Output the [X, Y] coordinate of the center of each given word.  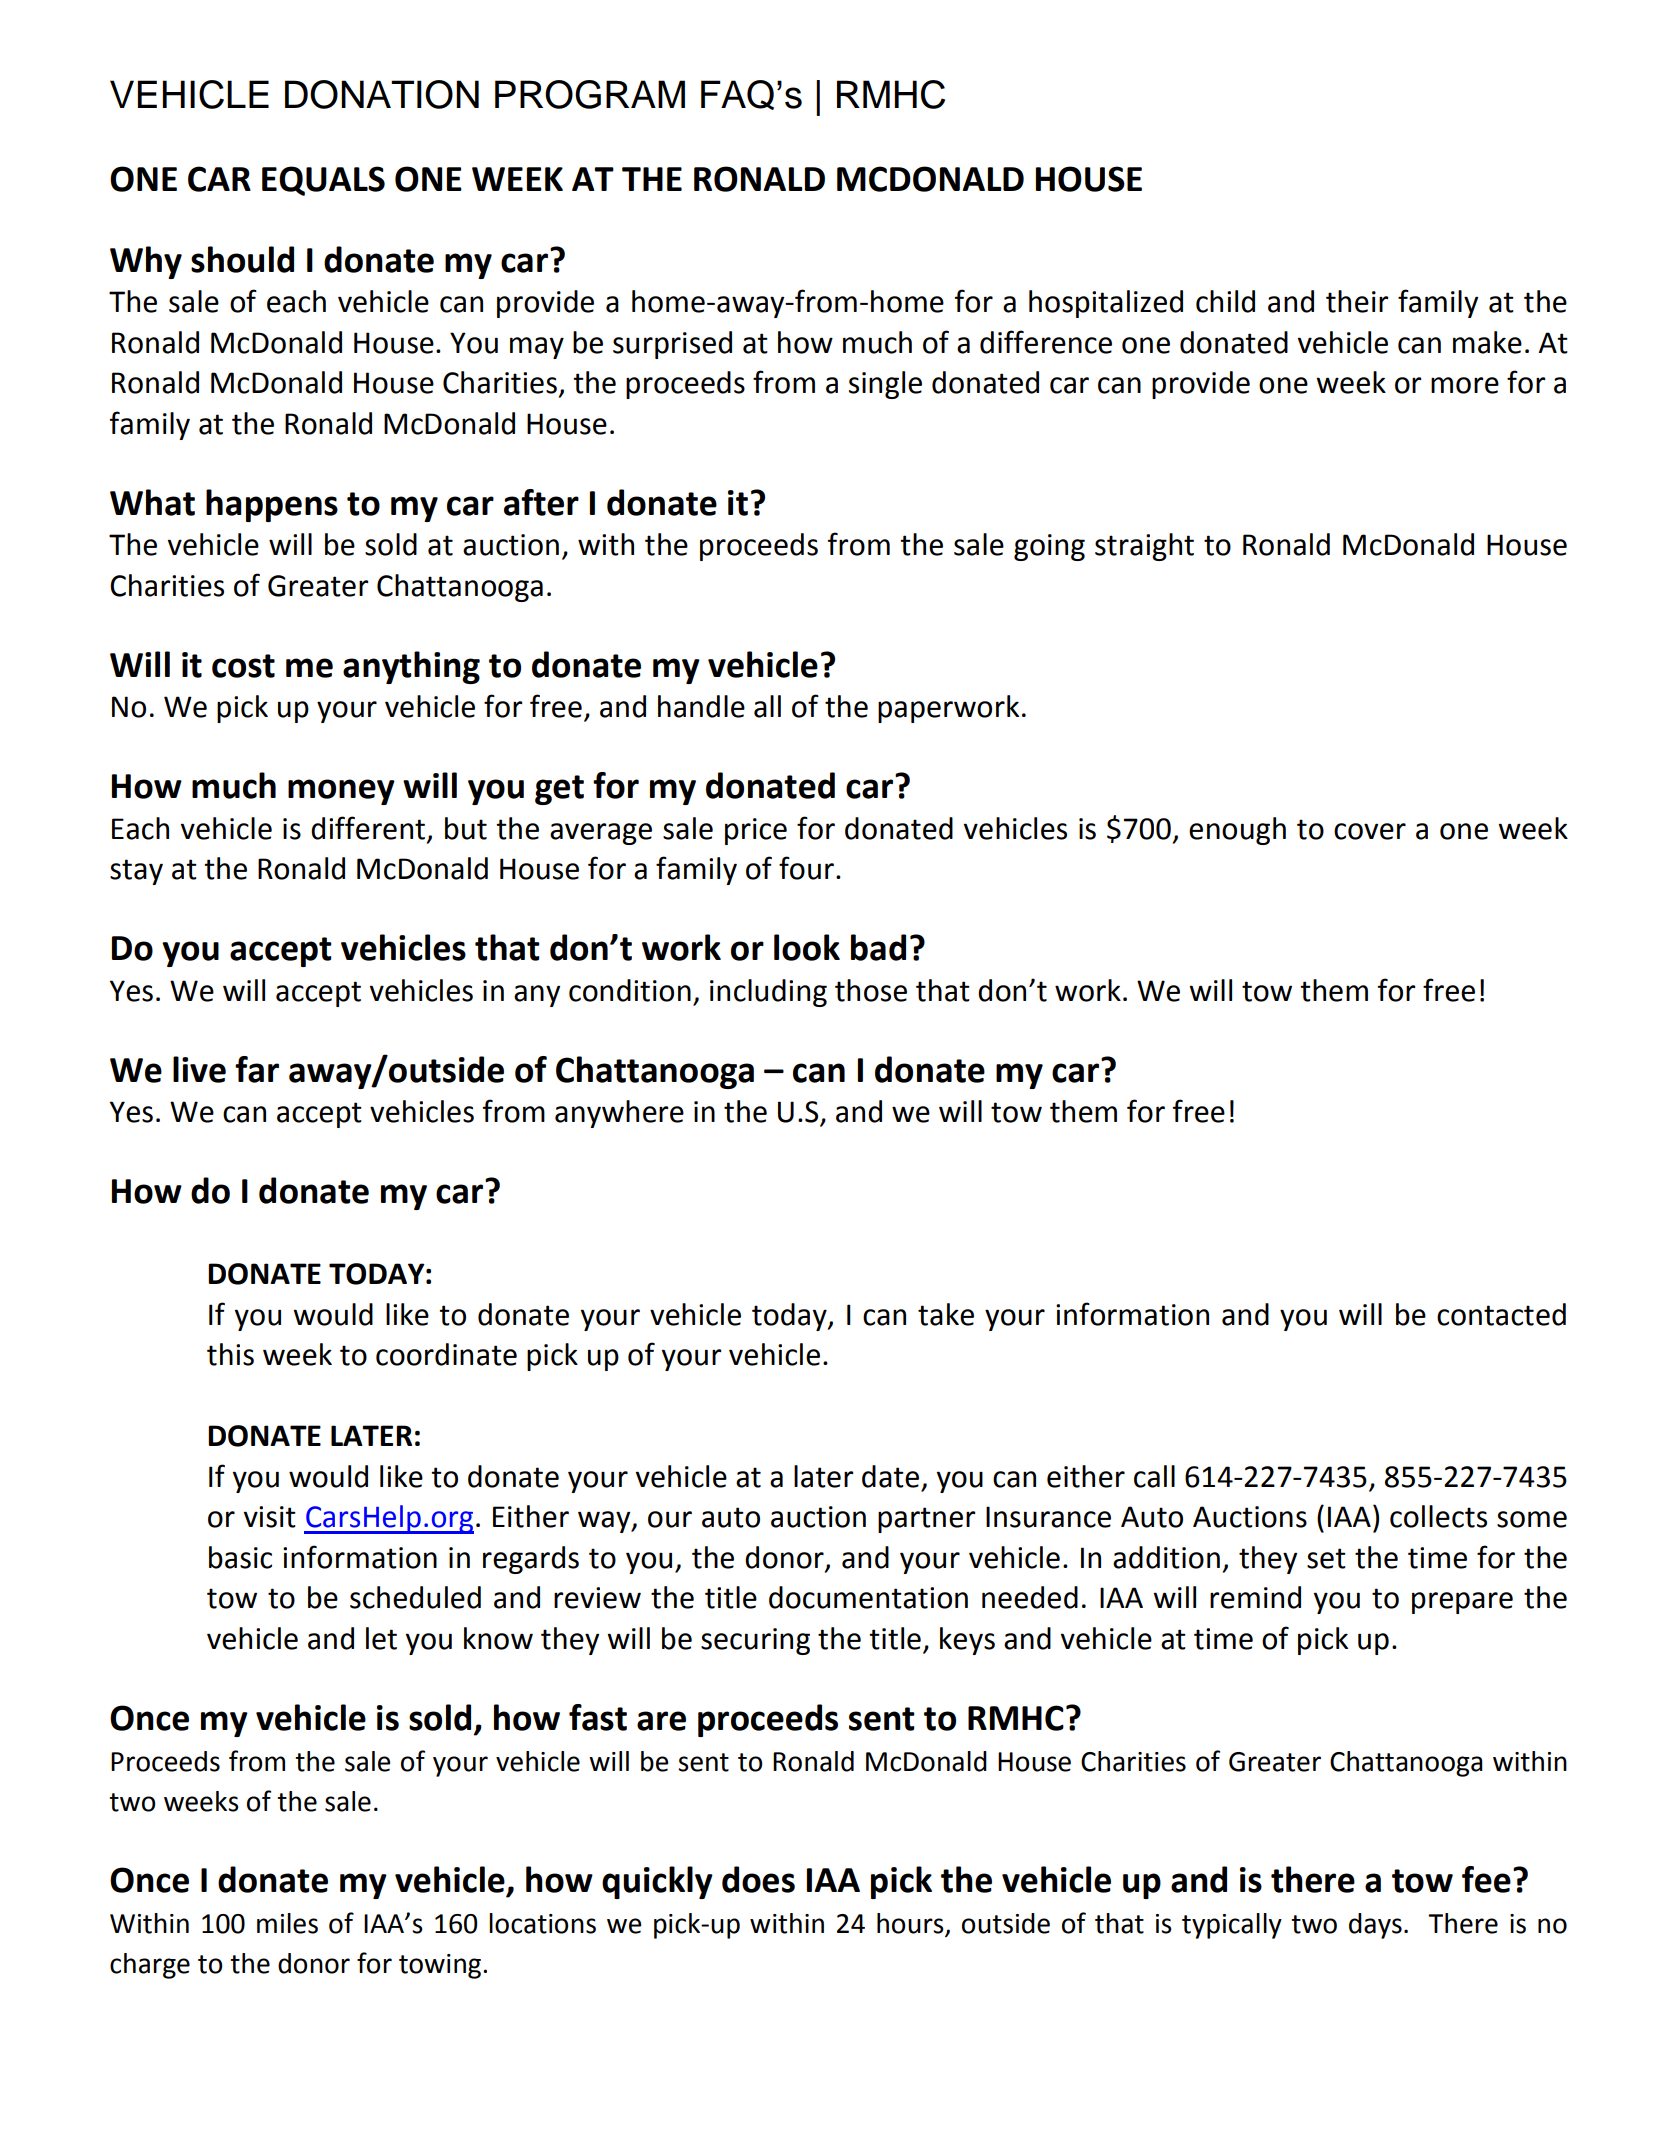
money [341, 792]
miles [287, 1923]
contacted [1501, 1314]
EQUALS [323, 181]
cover [1370, 831]
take [946, 1314]
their [1357, 301]
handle [701, 706]
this [230, 1354]
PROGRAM [590, 94]
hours [910, 1923]
